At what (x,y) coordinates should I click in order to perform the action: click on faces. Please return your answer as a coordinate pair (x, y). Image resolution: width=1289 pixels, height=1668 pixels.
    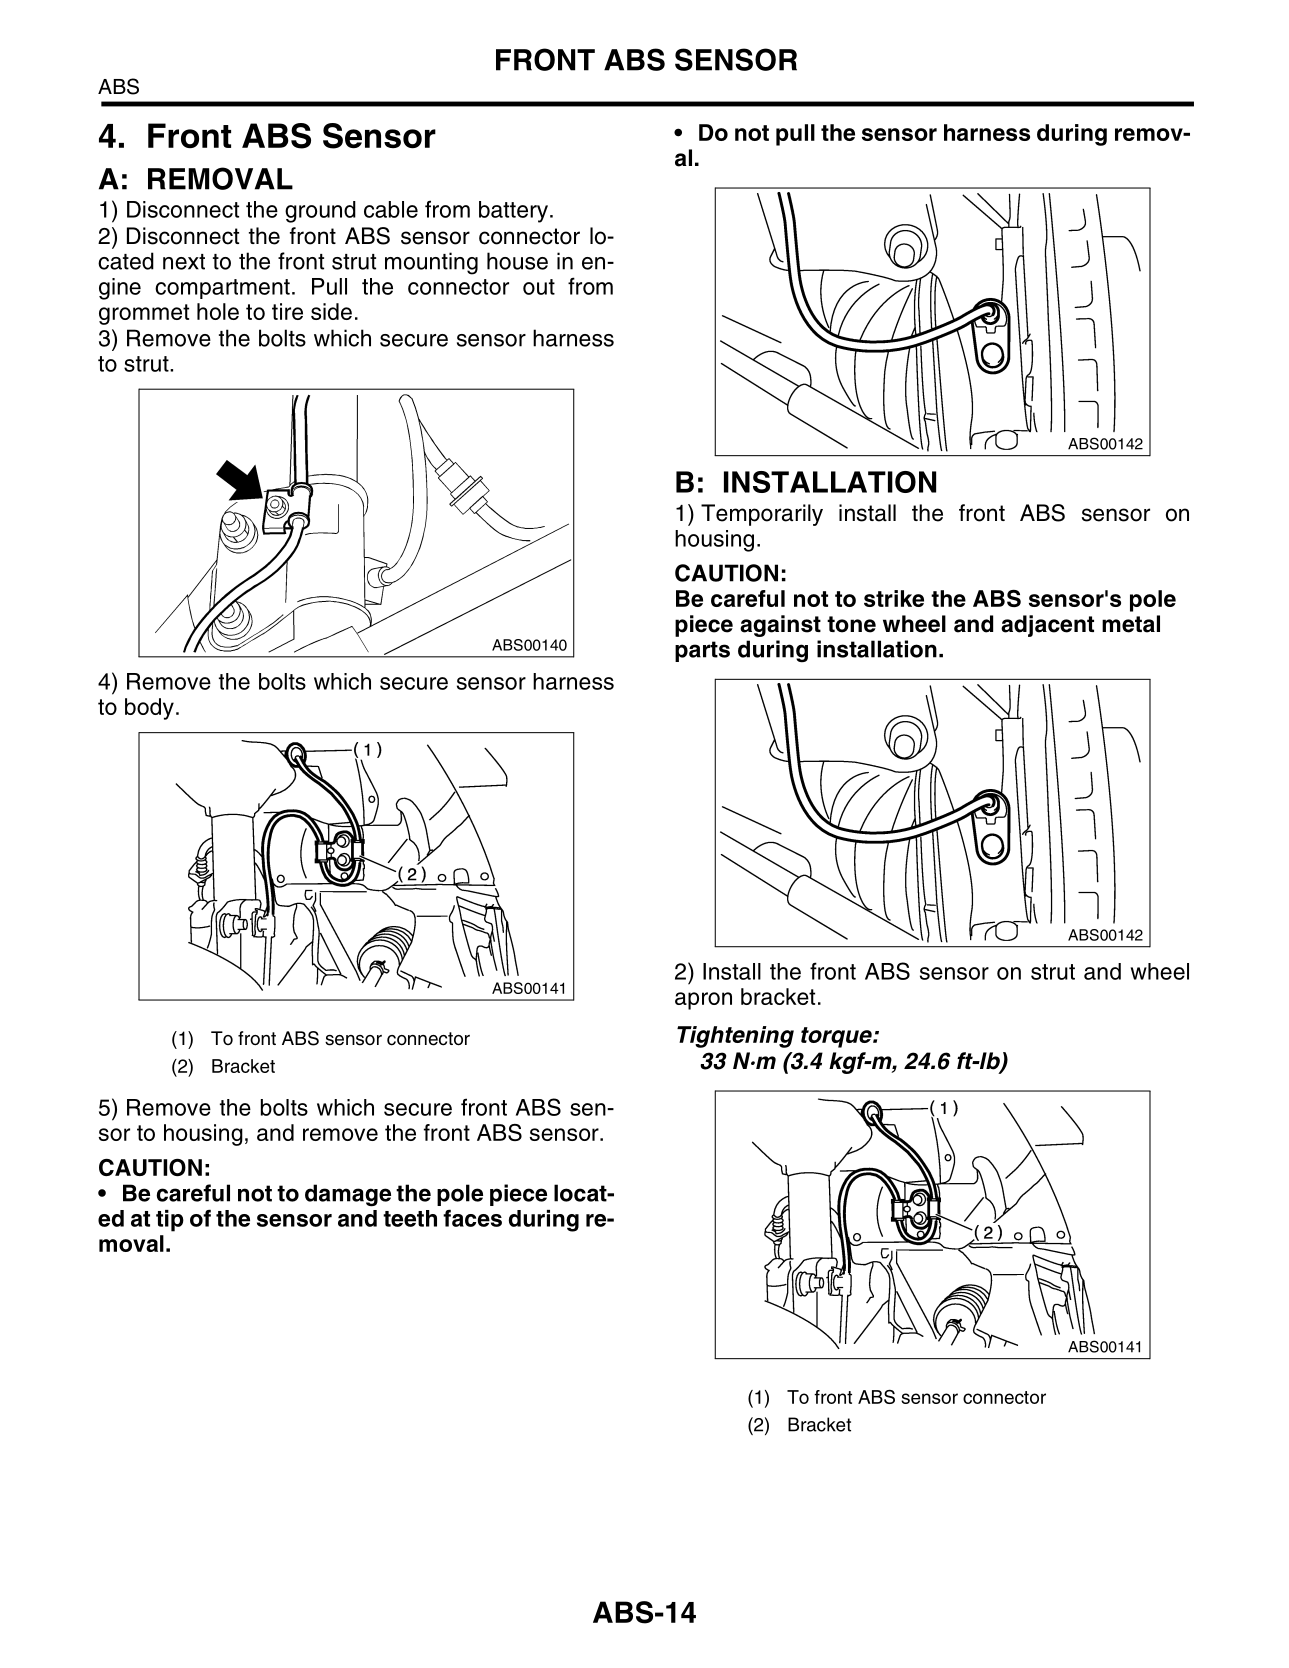
    Looking at the image, I should click on (472, 1218).
